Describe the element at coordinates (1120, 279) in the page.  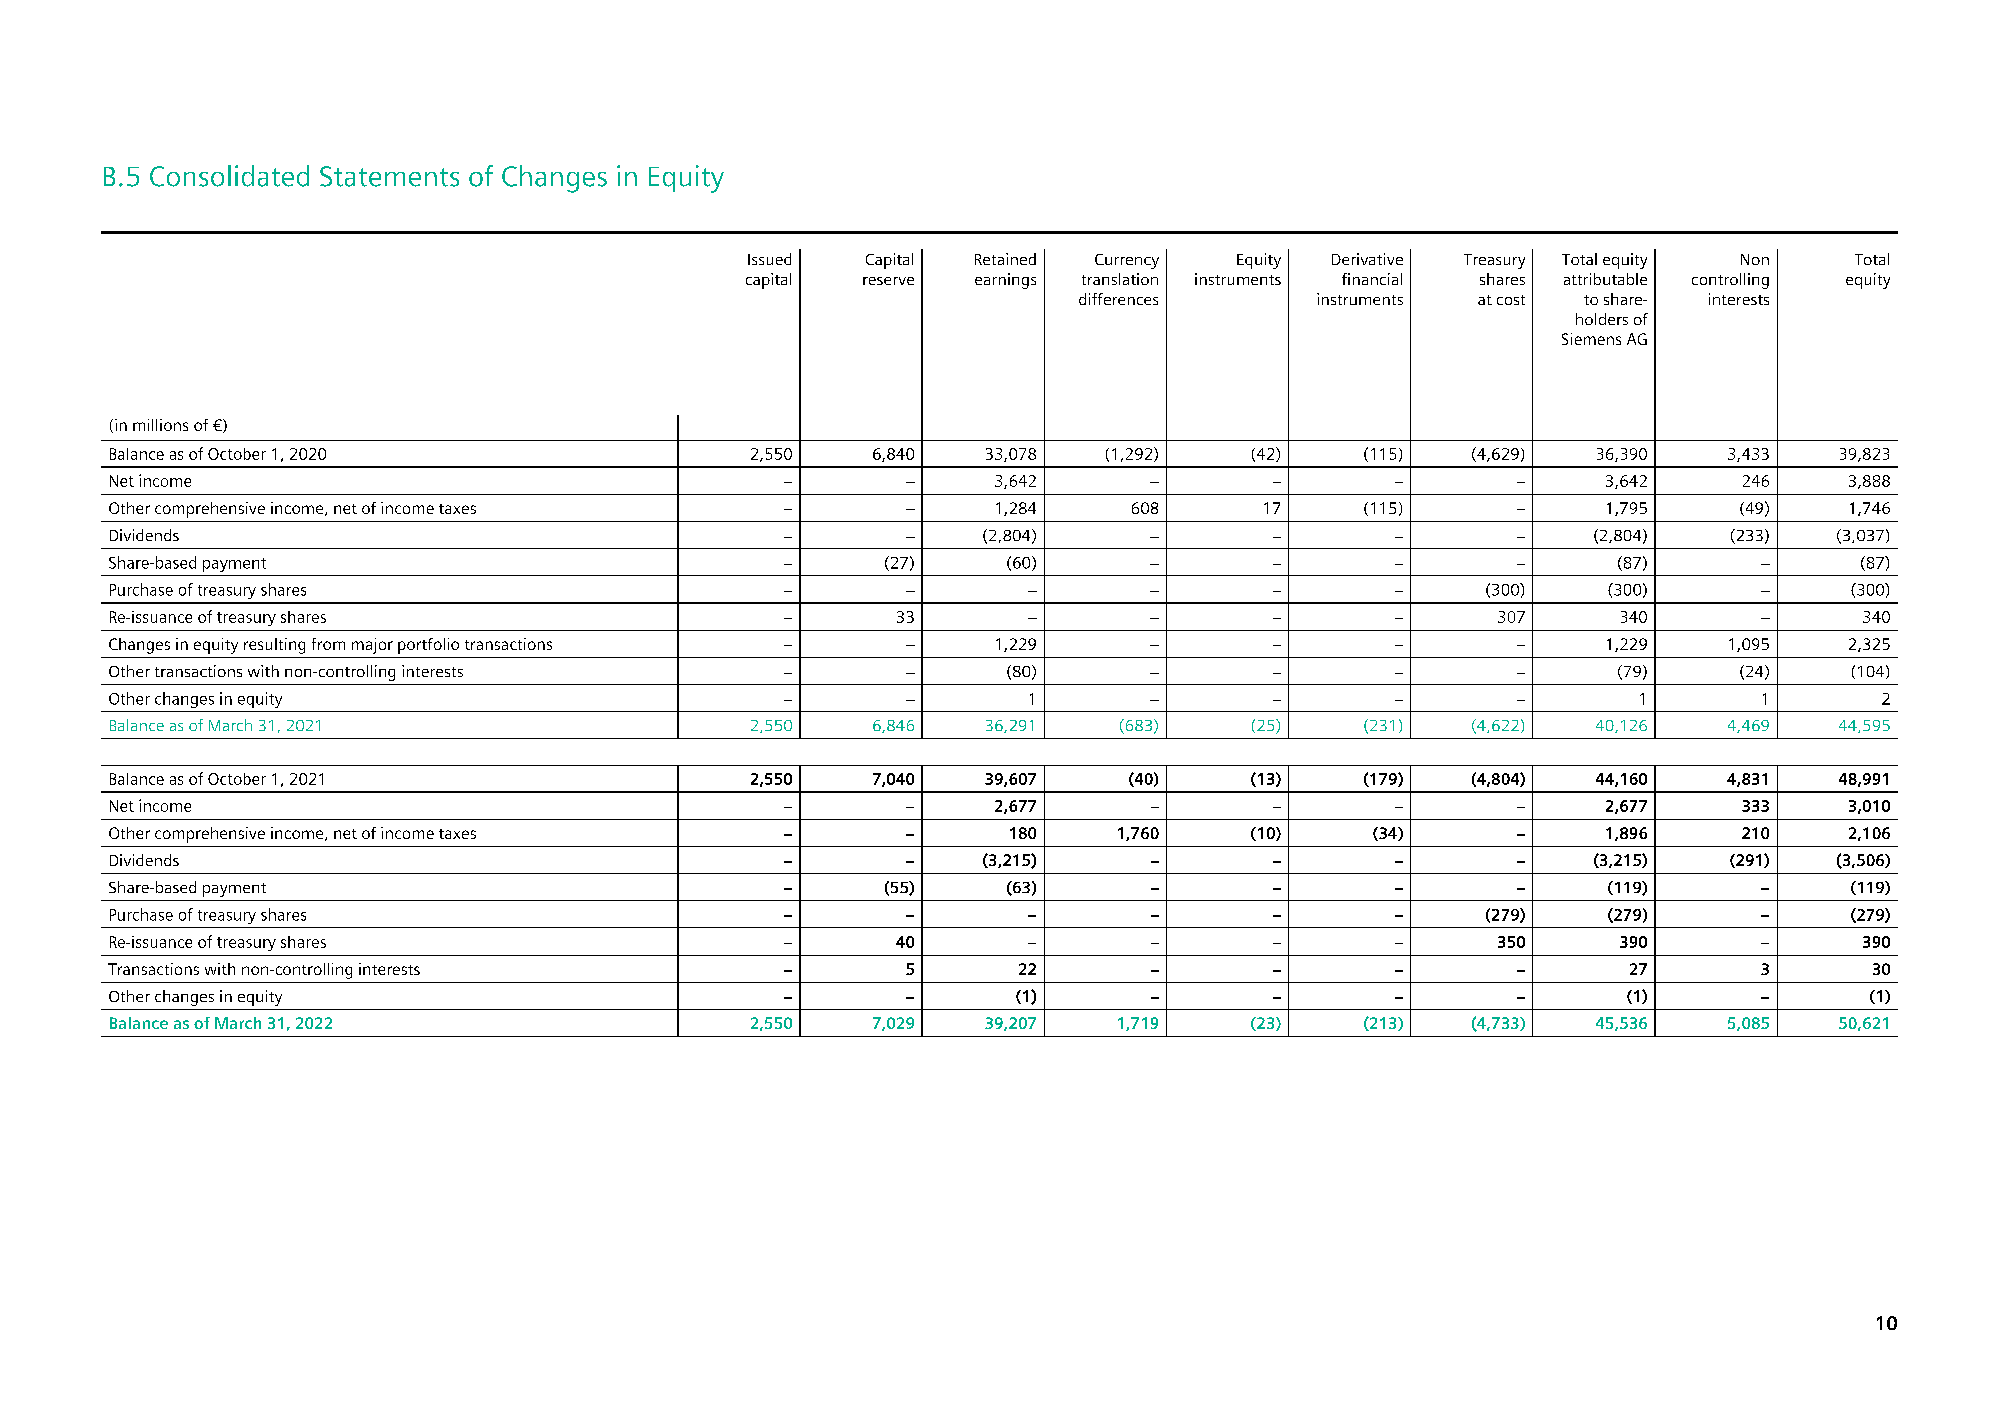
I see `translation` at that location.
